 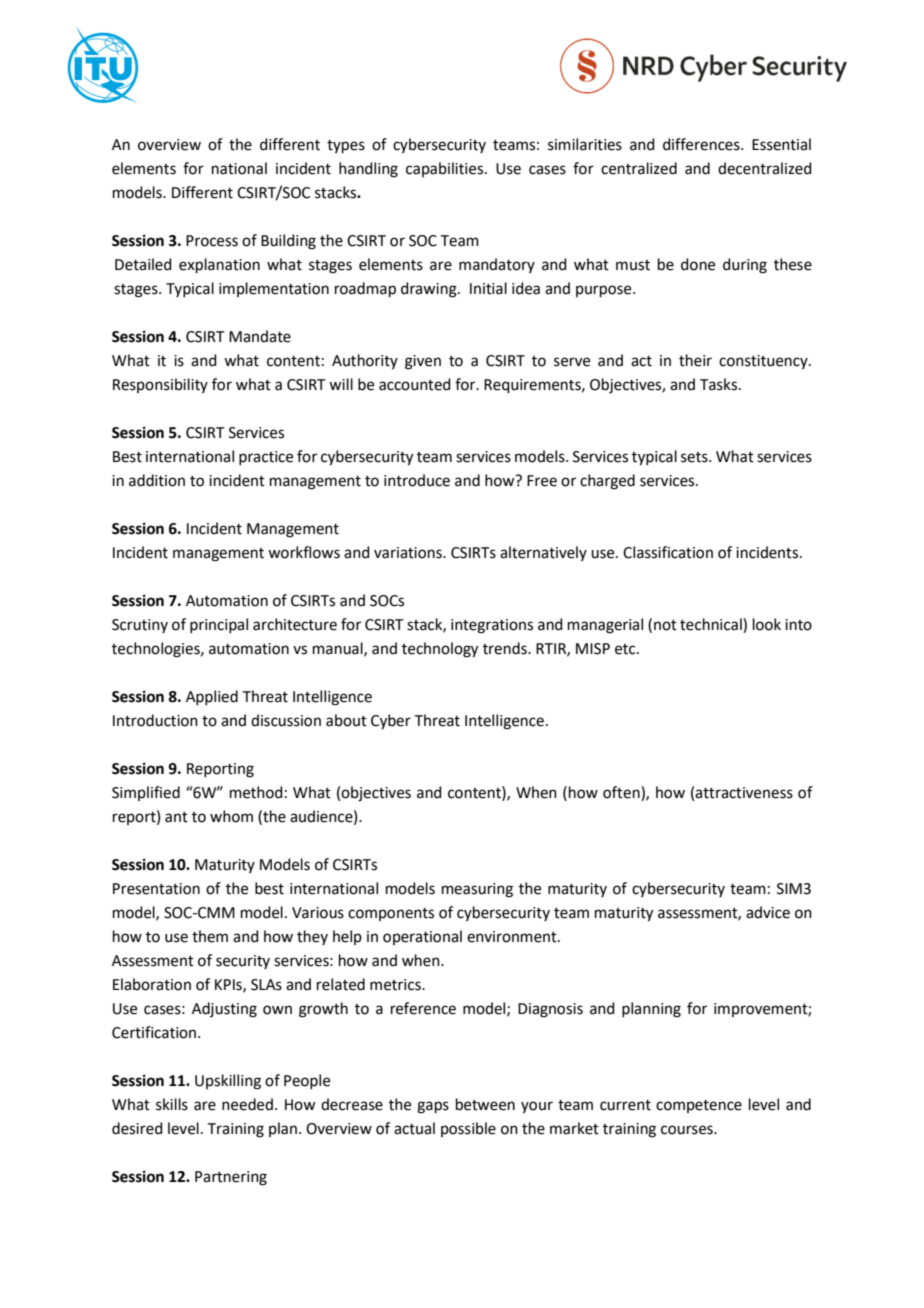 I want to click on Partnering, so click(x=231, y=1178).
